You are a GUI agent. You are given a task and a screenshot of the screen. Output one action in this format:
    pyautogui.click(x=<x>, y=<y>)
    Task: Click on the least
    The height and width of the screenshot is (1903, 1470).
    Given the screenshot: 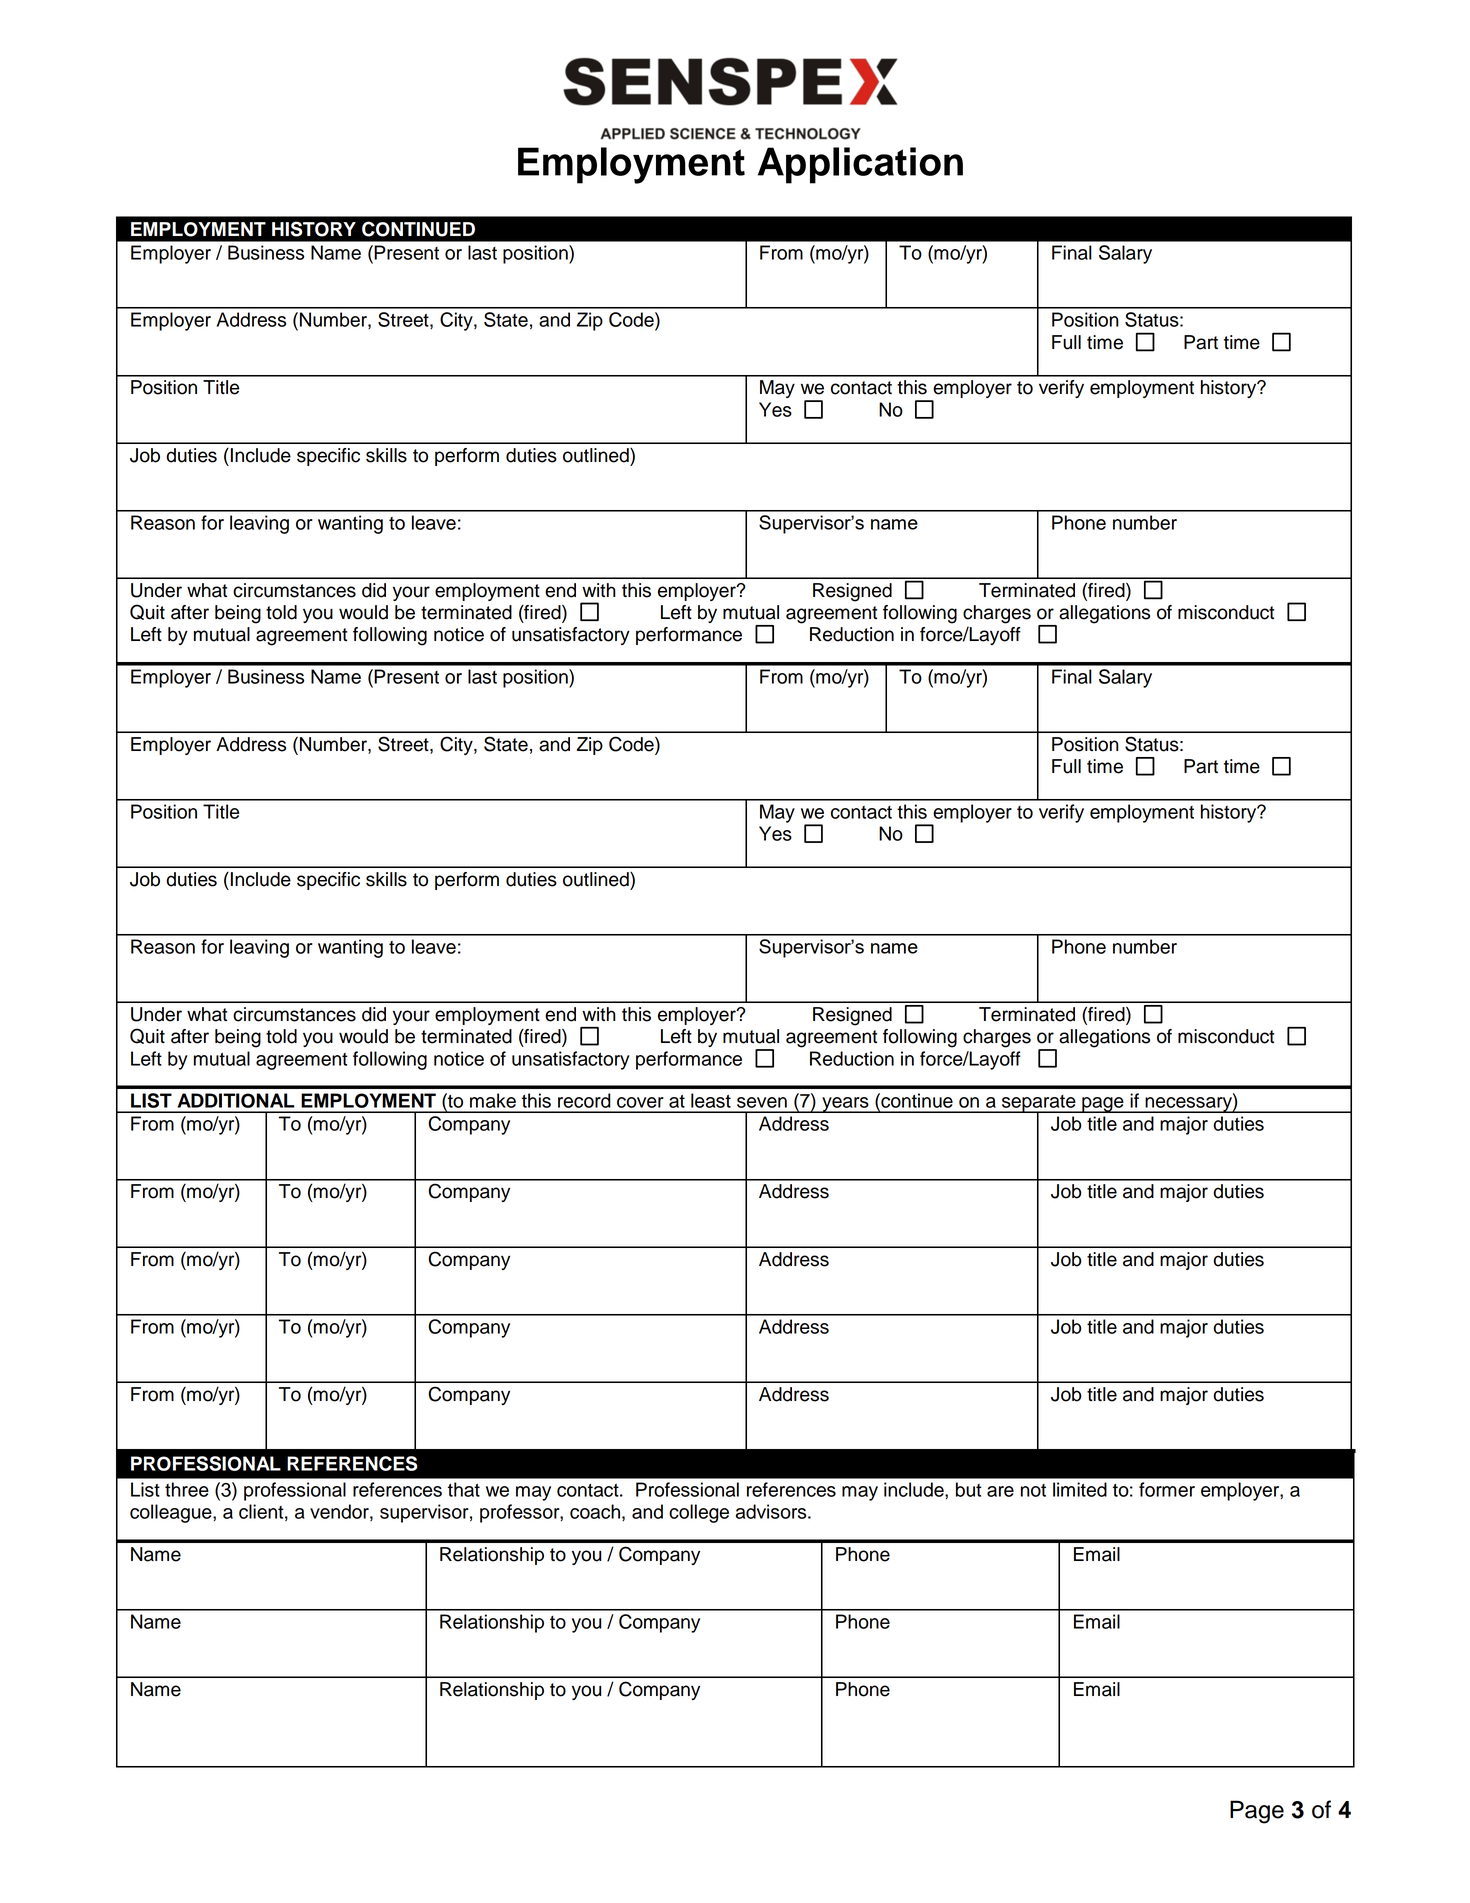 What is the action you would take?
    pyautogui.click(x=711, y=1100)
